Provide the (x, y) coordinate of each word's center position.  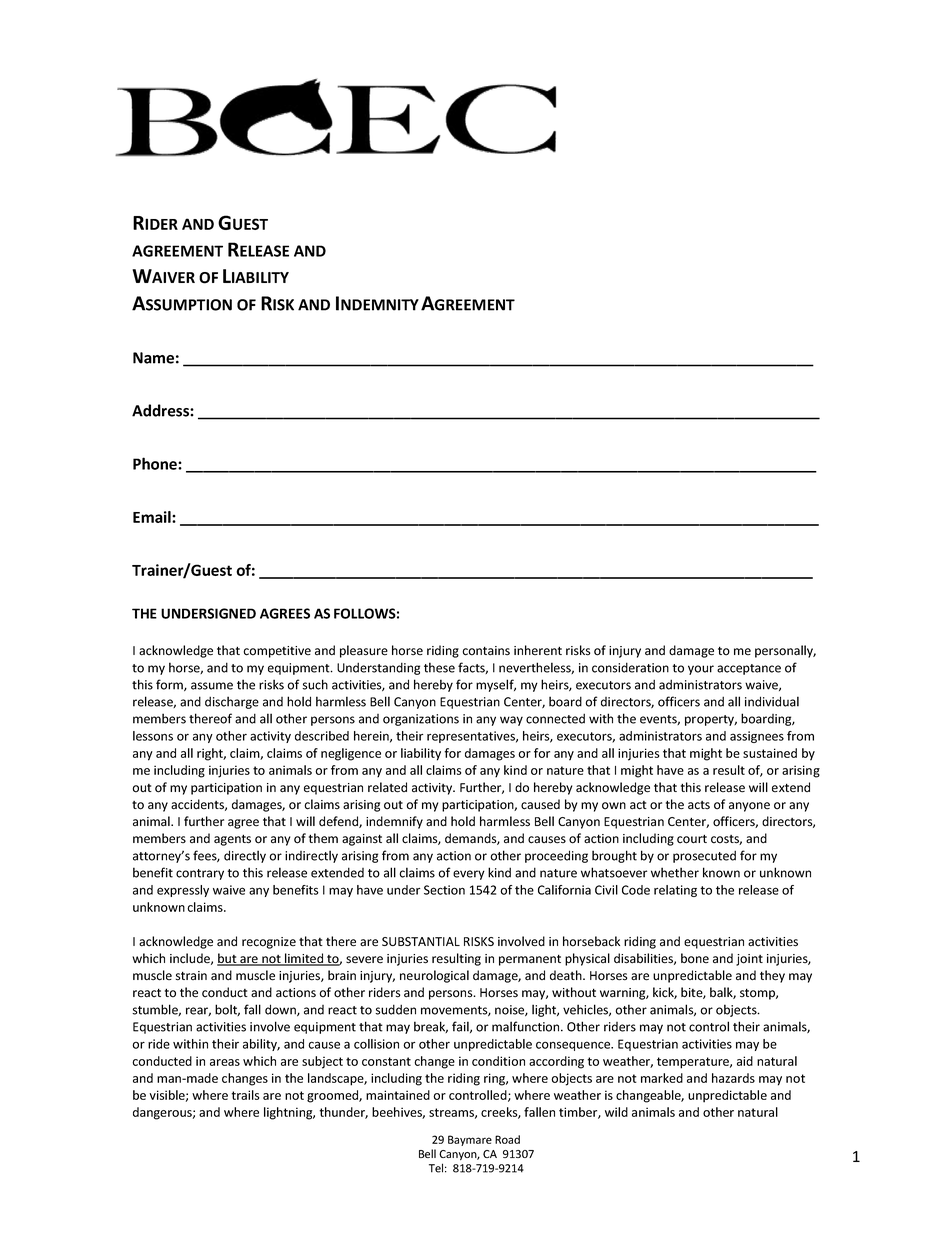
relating (675, 891)
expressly (183, 891)
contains (486, 651)
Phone (156, 463)
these (439, 667)
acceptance (749, 669)
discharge (232, 702)
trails (245, 1095)
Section (444, 890)
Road (507, 1139)
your (701, 670)
